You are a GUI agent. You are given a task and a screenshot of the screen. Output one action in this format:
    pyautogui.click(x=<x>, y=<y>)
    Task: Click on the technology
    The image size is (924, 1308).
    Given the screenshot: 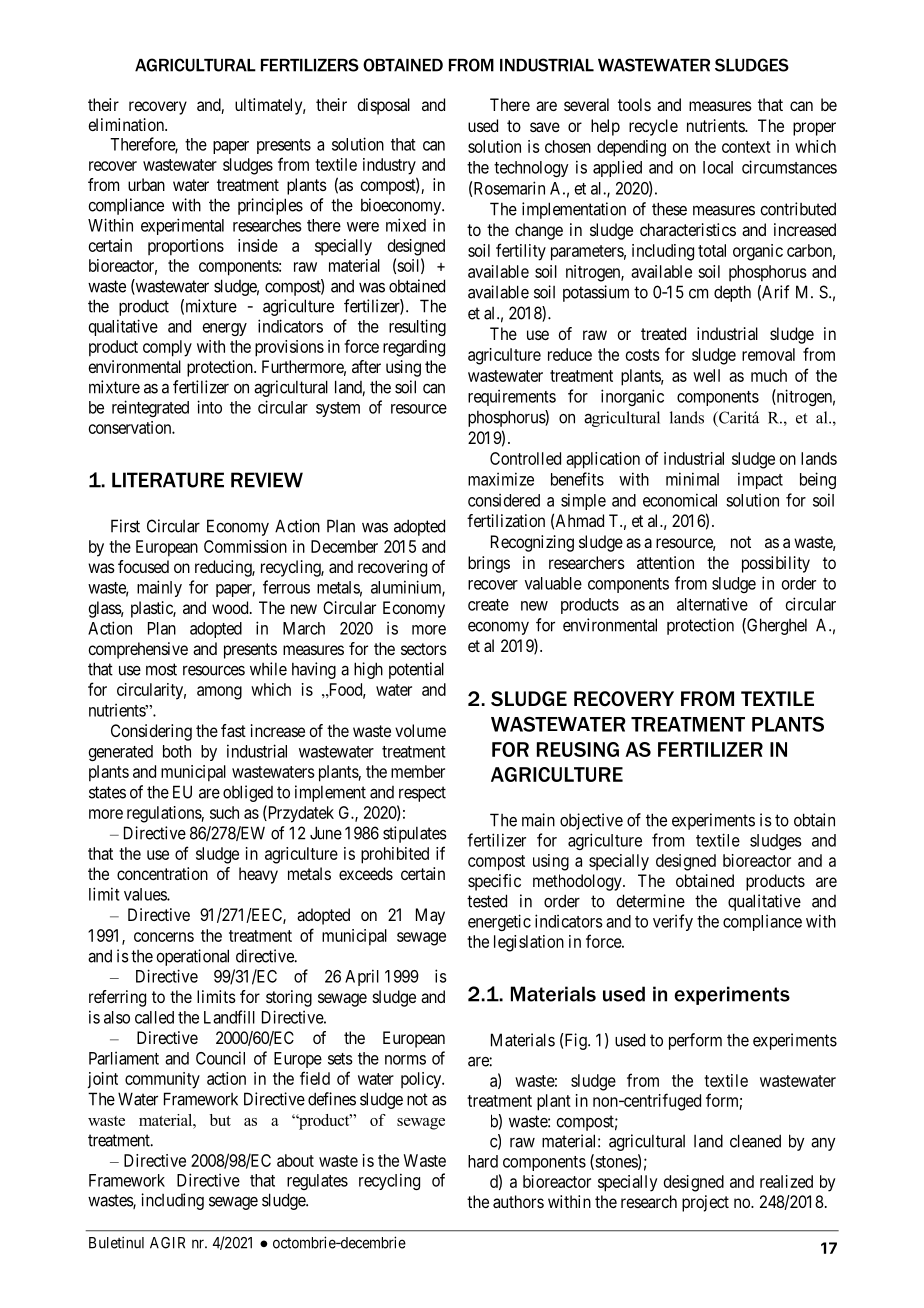 What is the action you would take?
    pyautogui.click(x=531, y=169)
